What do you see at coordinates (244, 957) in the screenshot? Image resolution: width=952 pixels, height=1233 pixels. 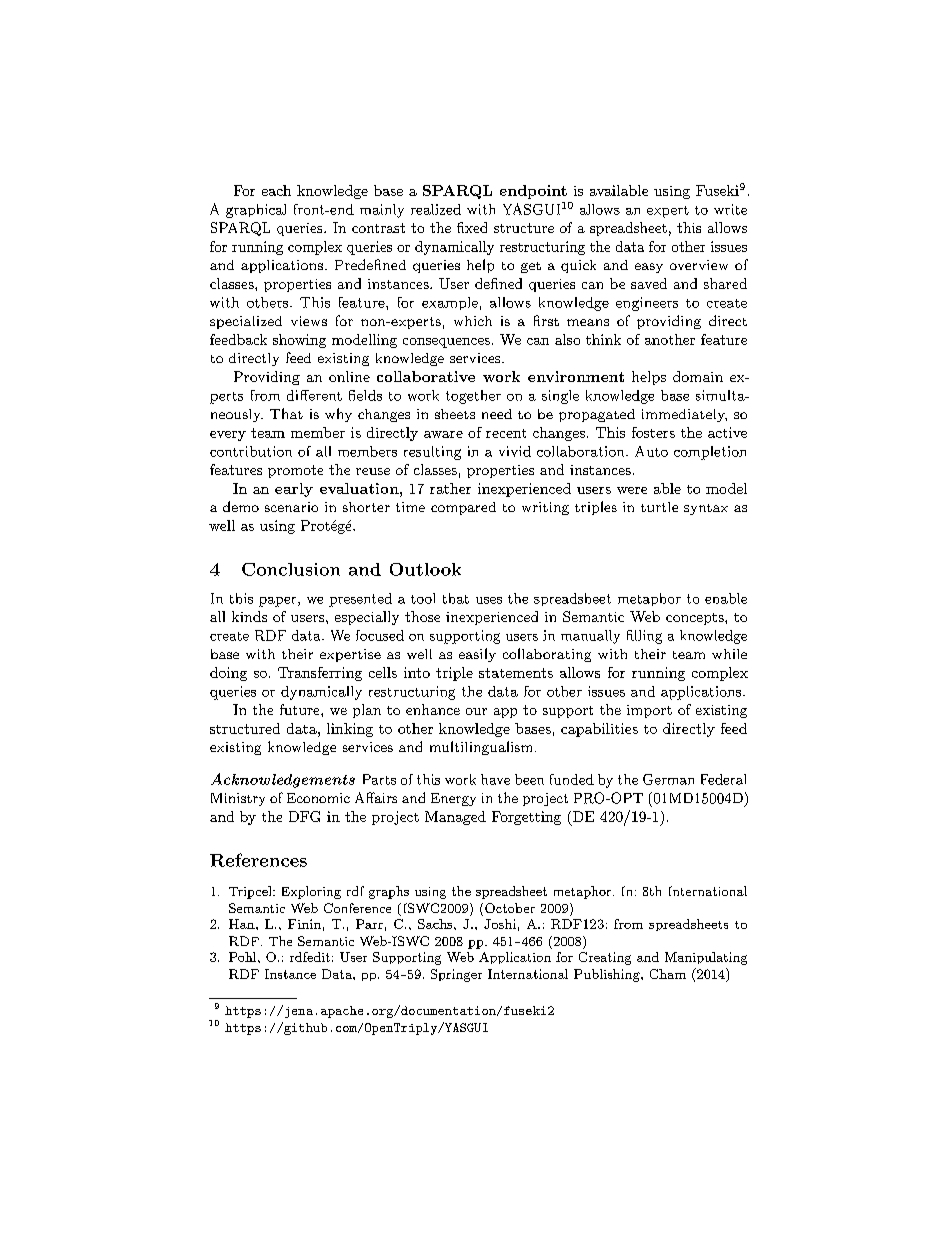 I see `Pohl` at bounding box center [244, 957].
